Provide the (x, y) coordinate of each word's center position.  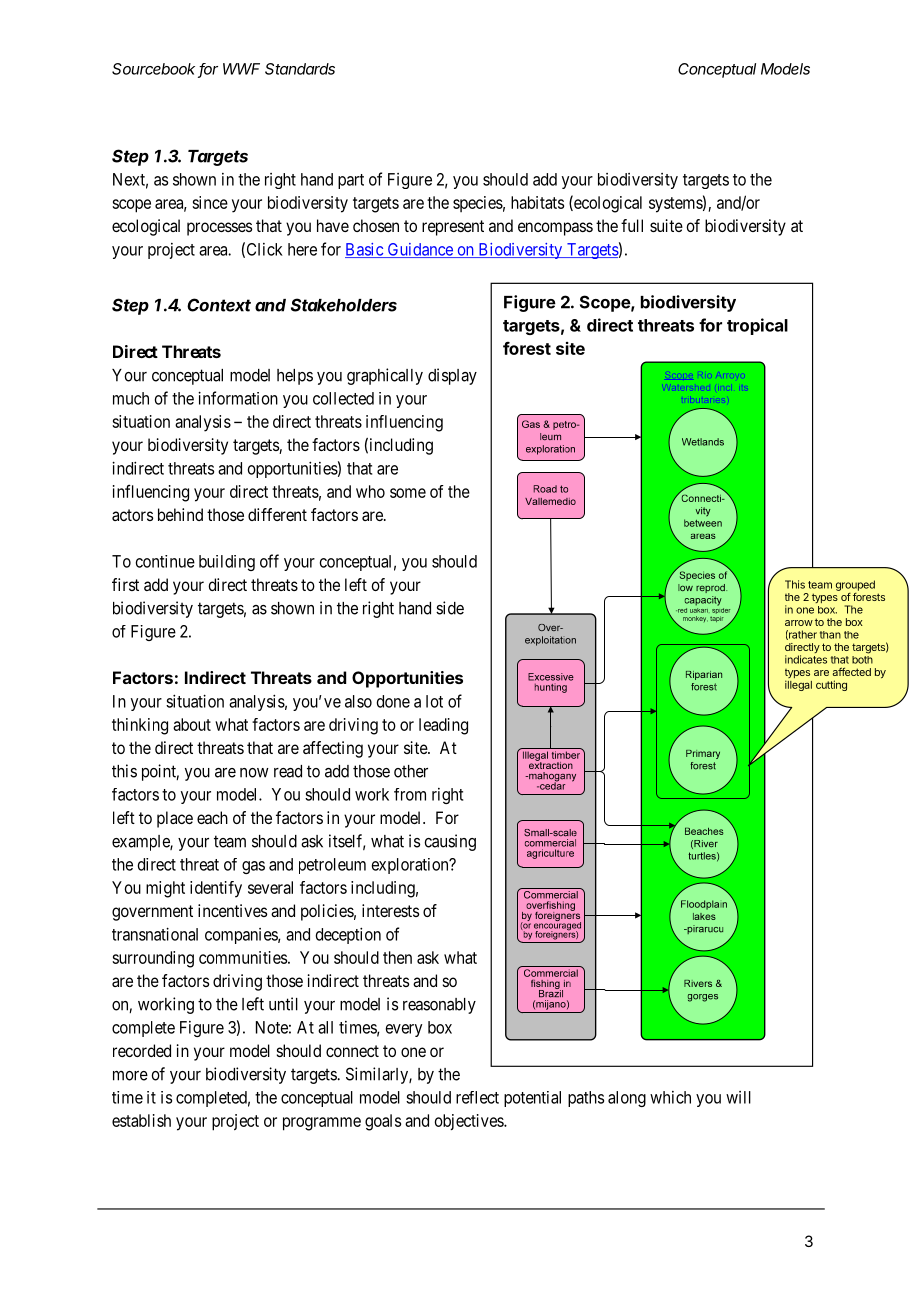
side (450, 608)
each (212, 817)
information (238, 398)
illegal (798, 685)
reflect (477, 1097)
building (227, 563)
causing (450, 842)
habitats (537, 202)
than (830, 635)
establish (141, 1120)
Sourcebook (155, 70)
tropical (757, 326)
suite (666, 225)
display (452, 376)
